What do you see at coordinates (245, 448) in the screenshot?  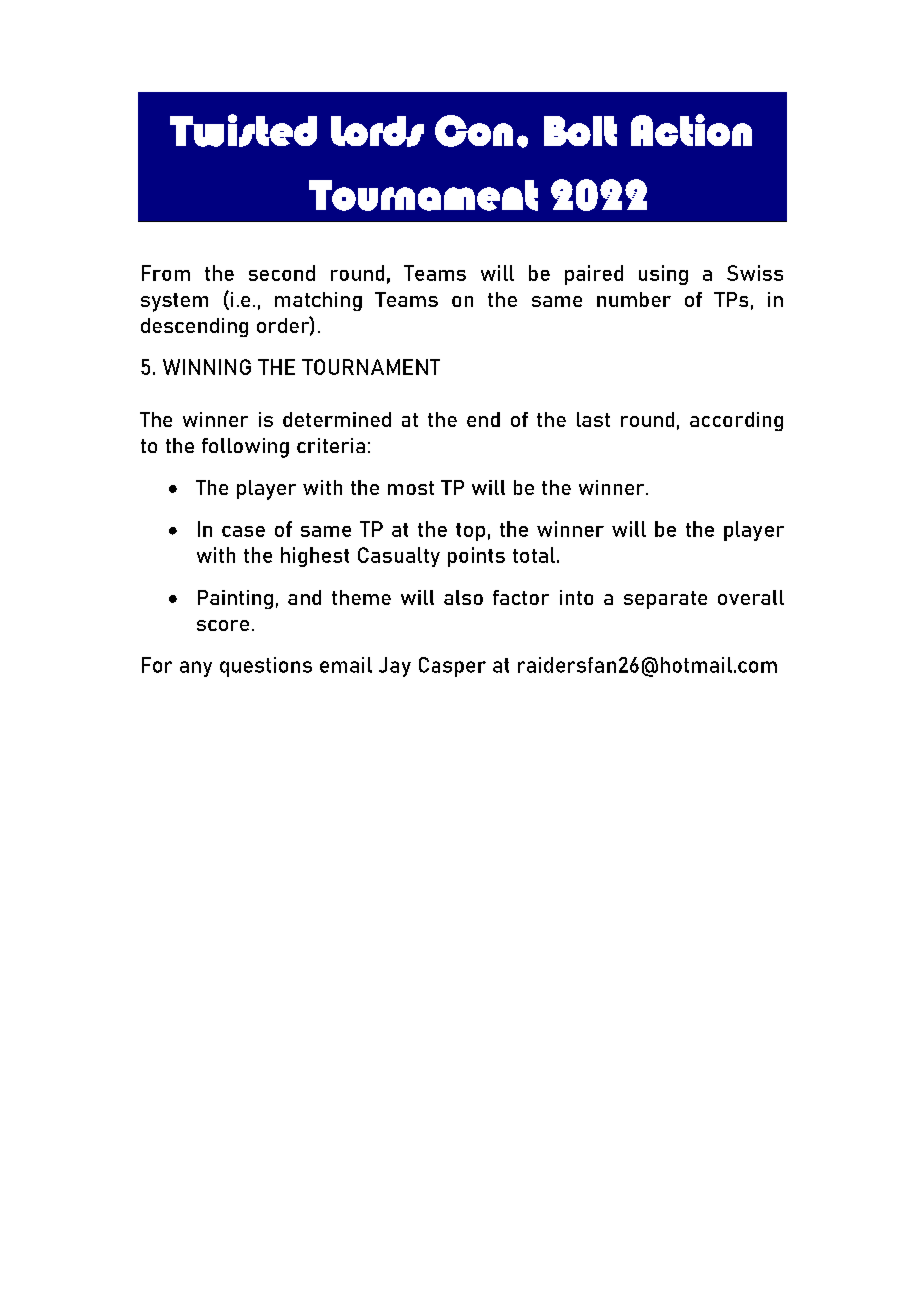 I see `following` at bounding box center [245, 448].
